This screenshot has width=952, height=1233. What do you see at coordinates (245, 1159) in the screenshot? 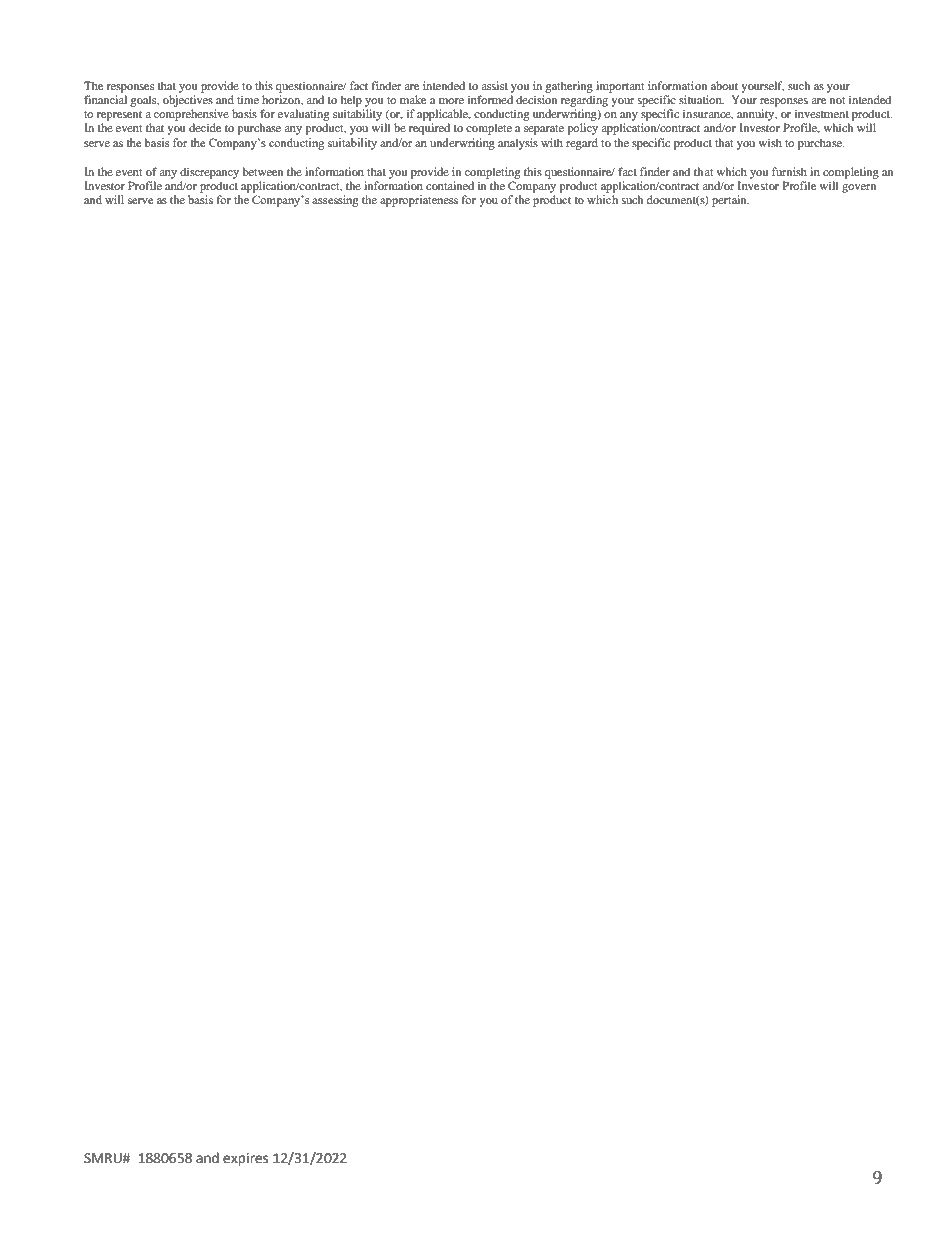
I see `expires` at bounding box center [245, 1159].
